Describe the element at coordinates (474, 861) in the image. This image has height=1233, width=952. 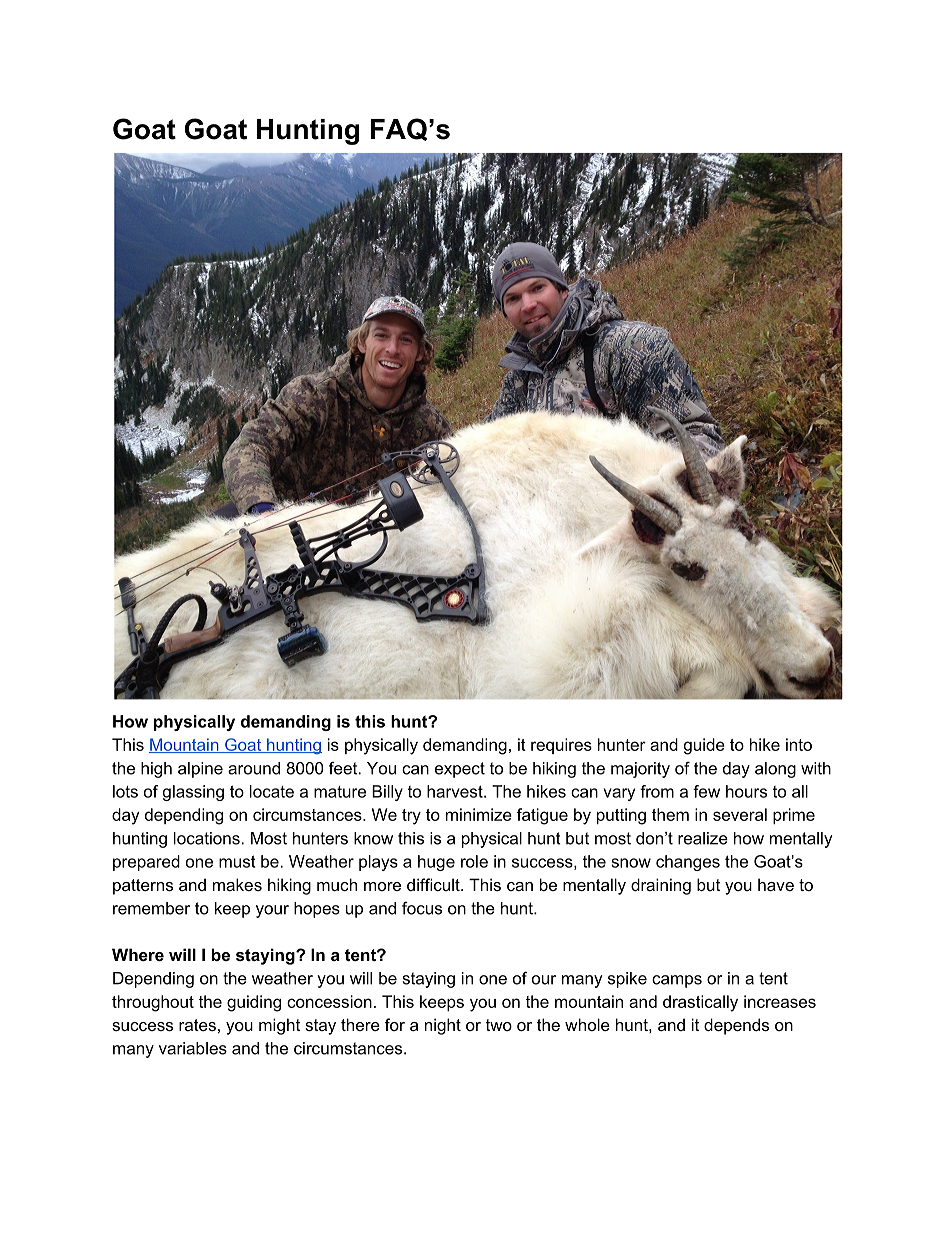
I see `role` at that location.
